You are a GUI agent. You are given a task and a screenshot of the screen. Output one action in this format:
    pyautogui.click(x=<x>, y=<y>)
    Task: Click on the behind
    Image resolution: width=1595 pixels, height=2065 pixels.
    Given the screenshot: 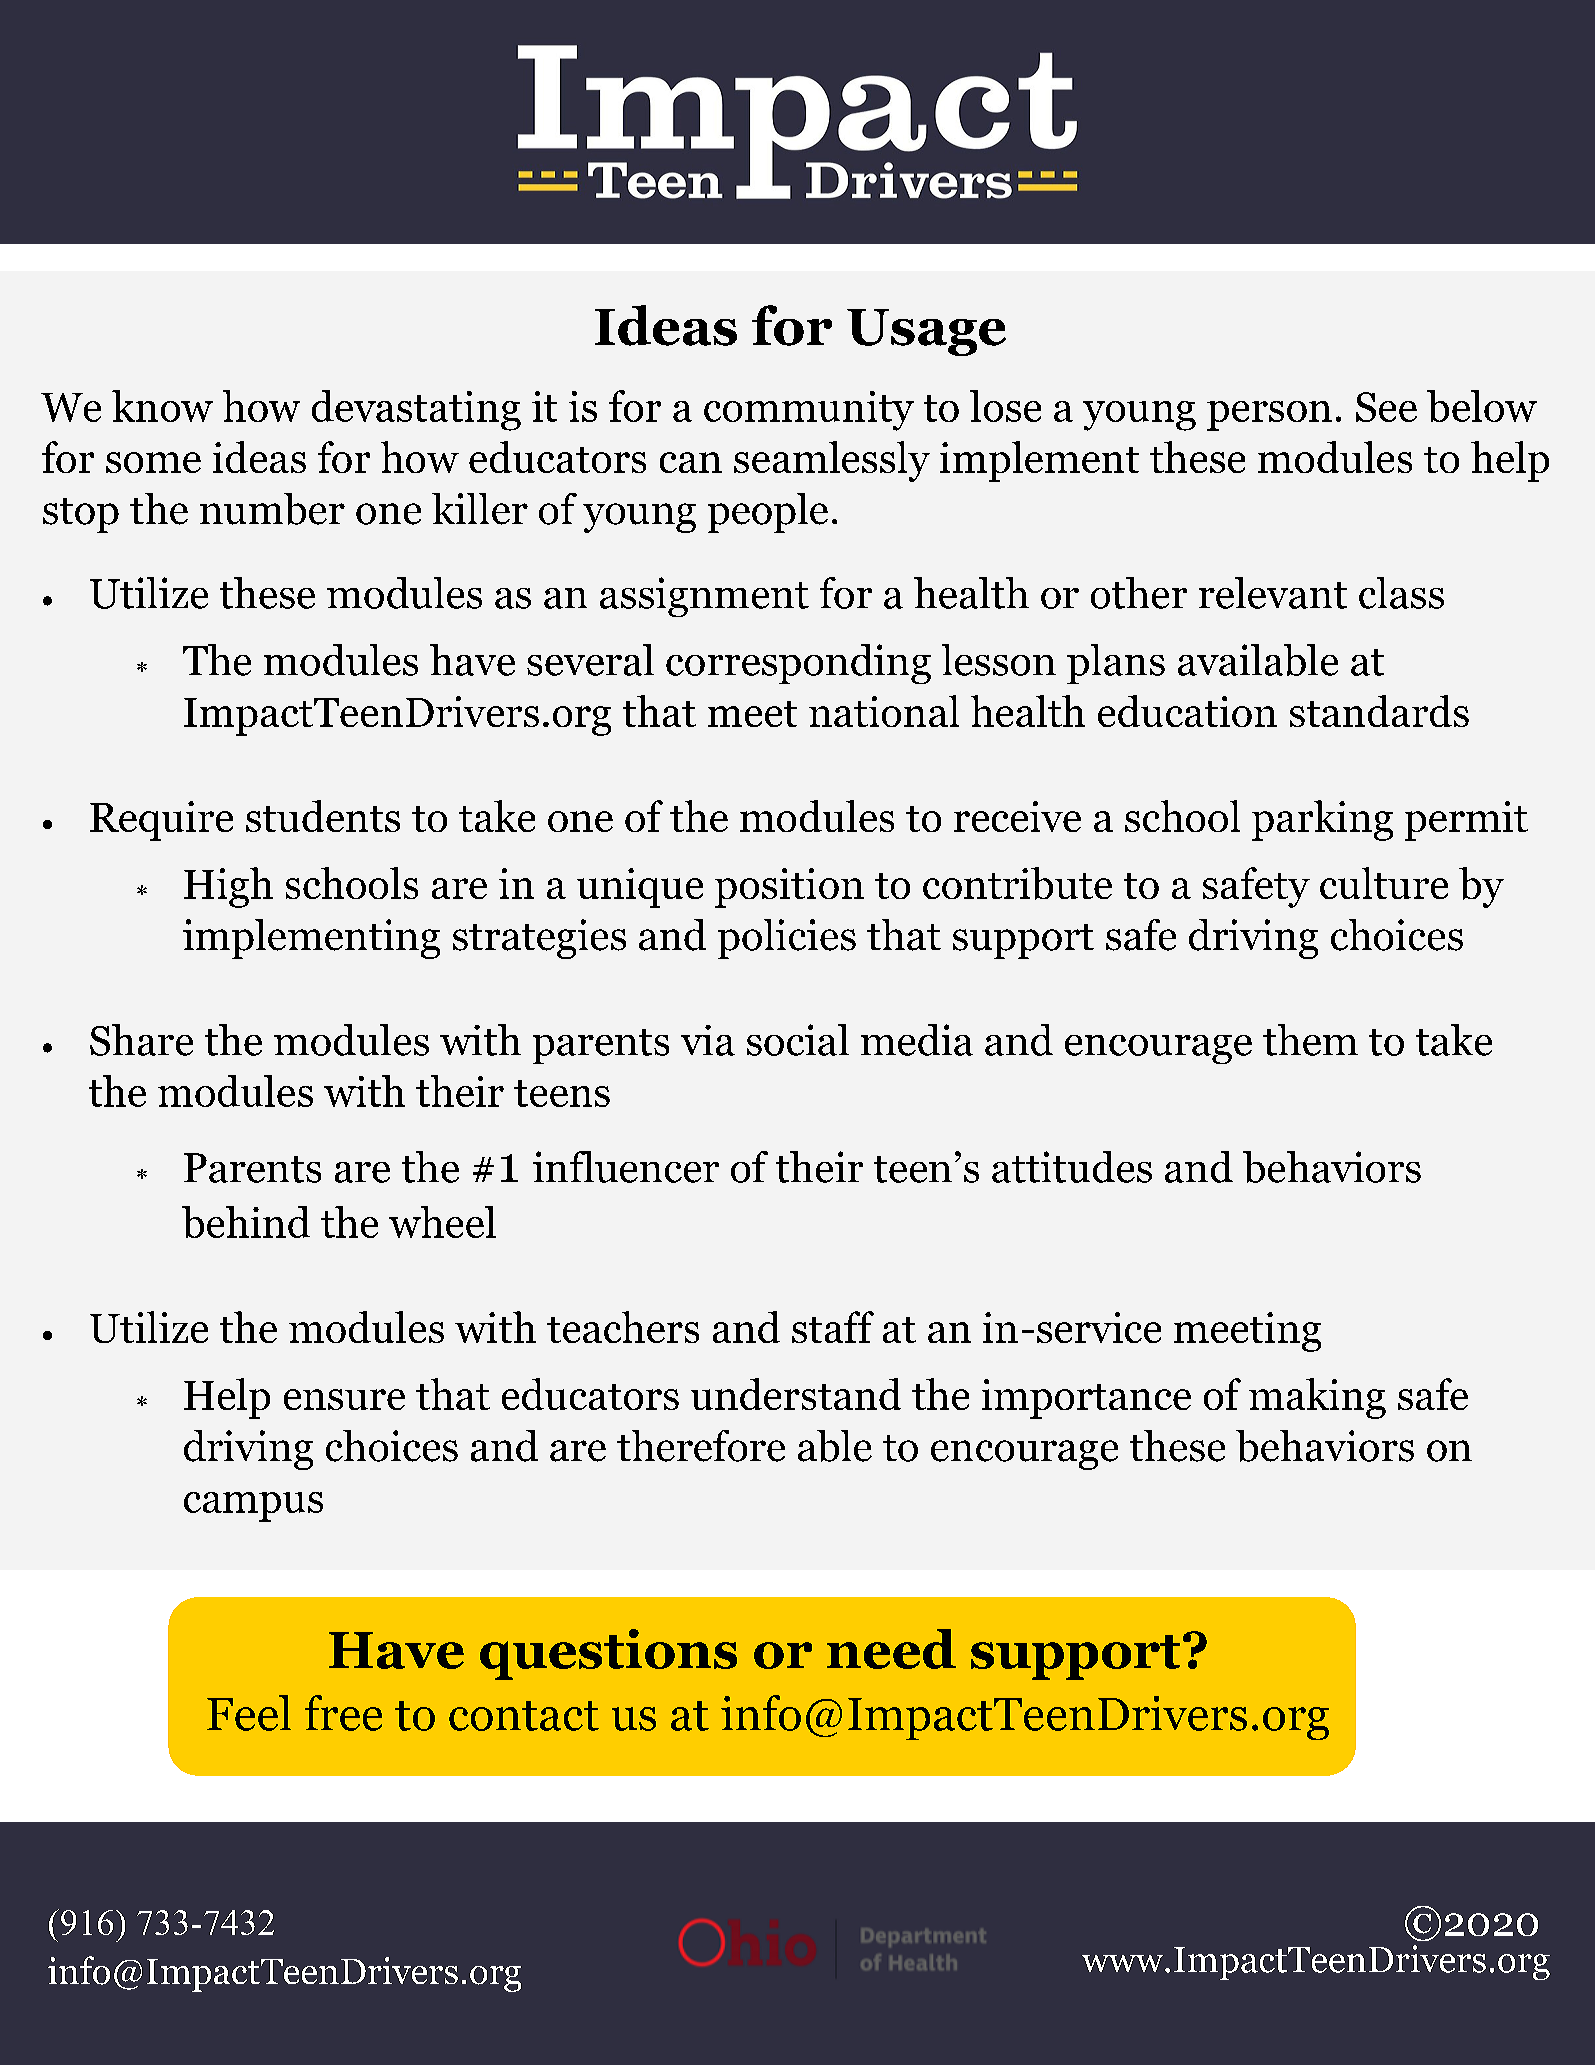 What is the action you would take?
    pyautogui.click(x=246, y=1222)
